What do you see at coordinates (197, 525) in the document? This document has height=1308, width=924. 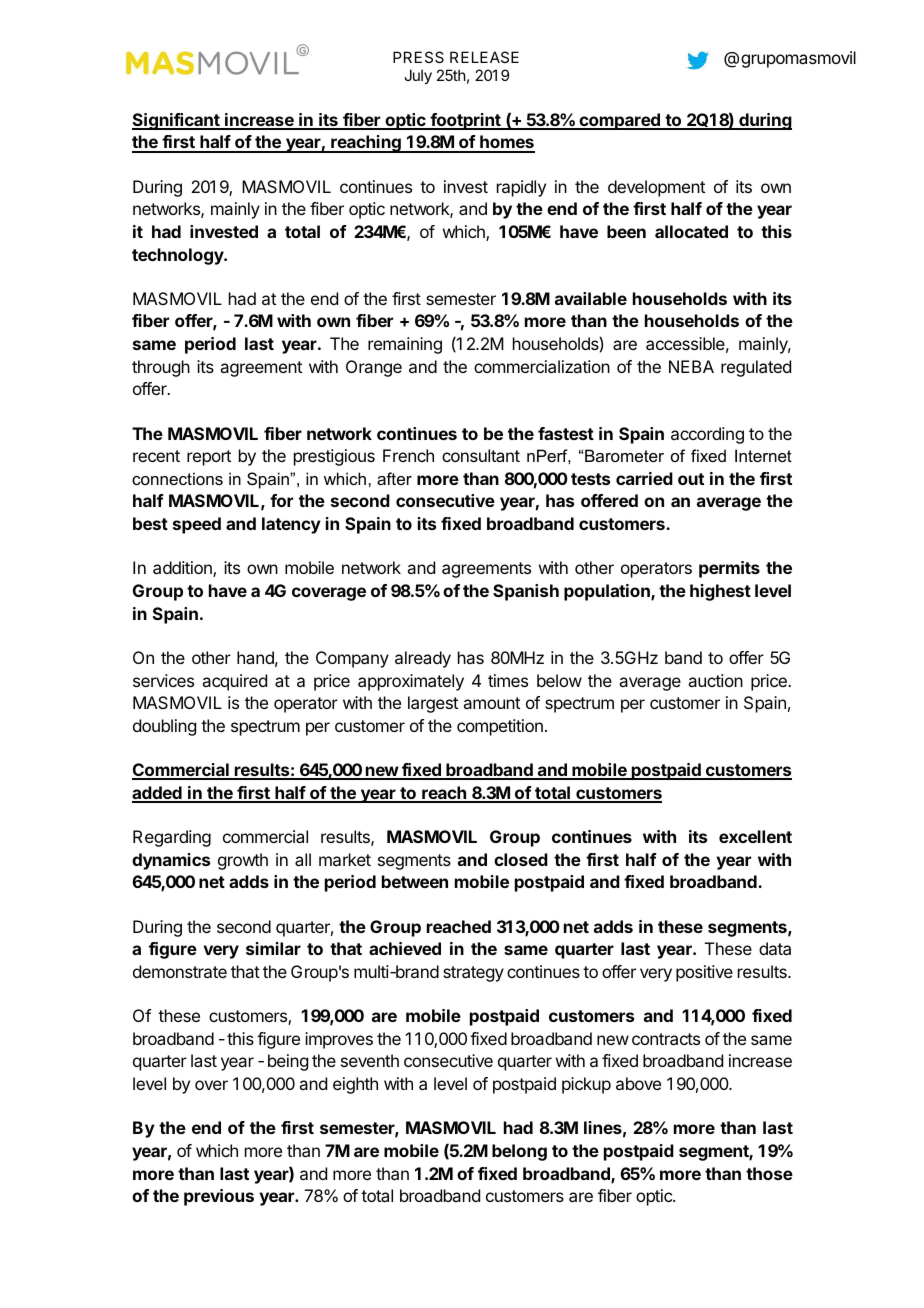 I see `speed` at bounding box center [197, 525].
